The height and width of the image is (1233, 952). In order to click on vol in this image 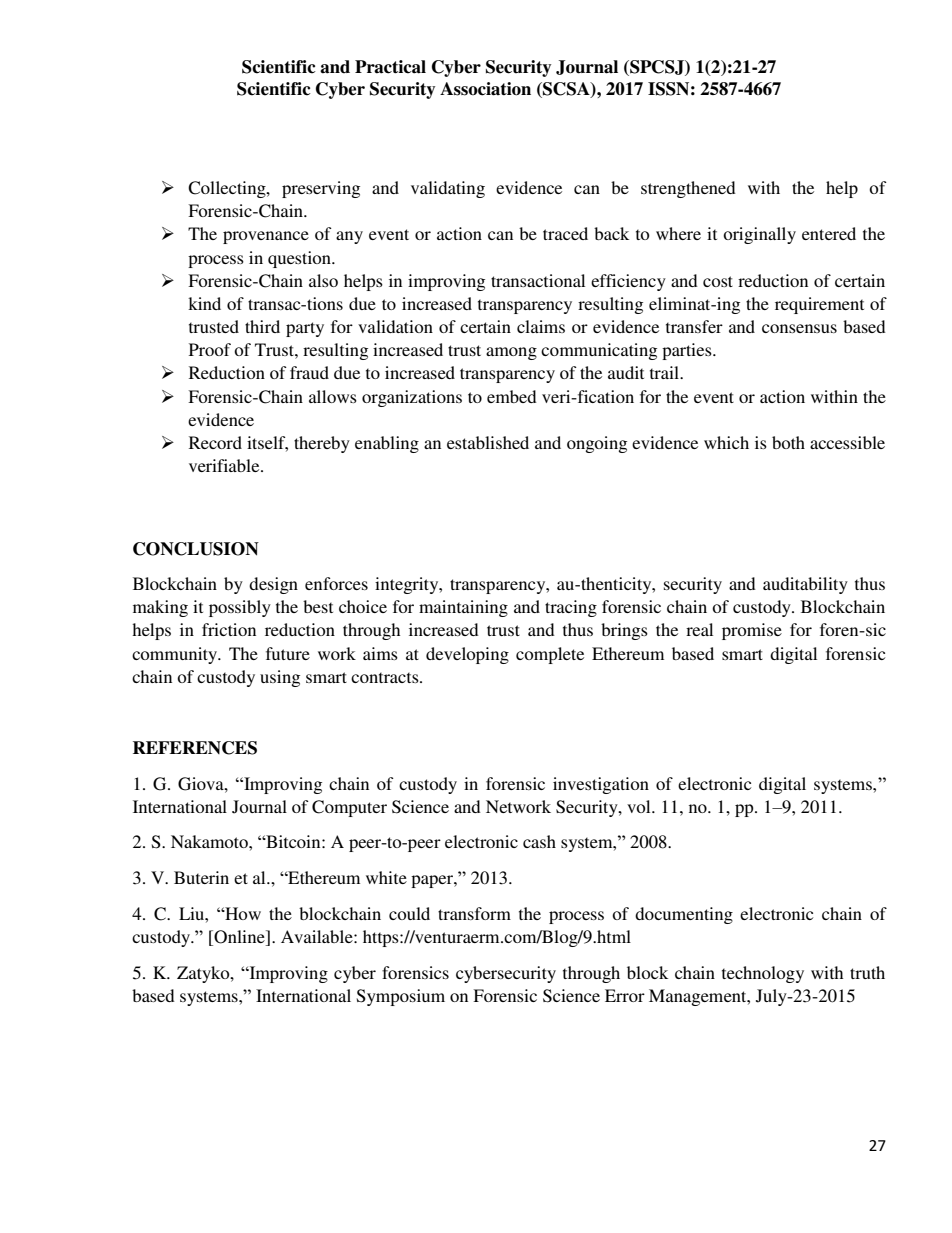, I will do `click(640, 806)`.
